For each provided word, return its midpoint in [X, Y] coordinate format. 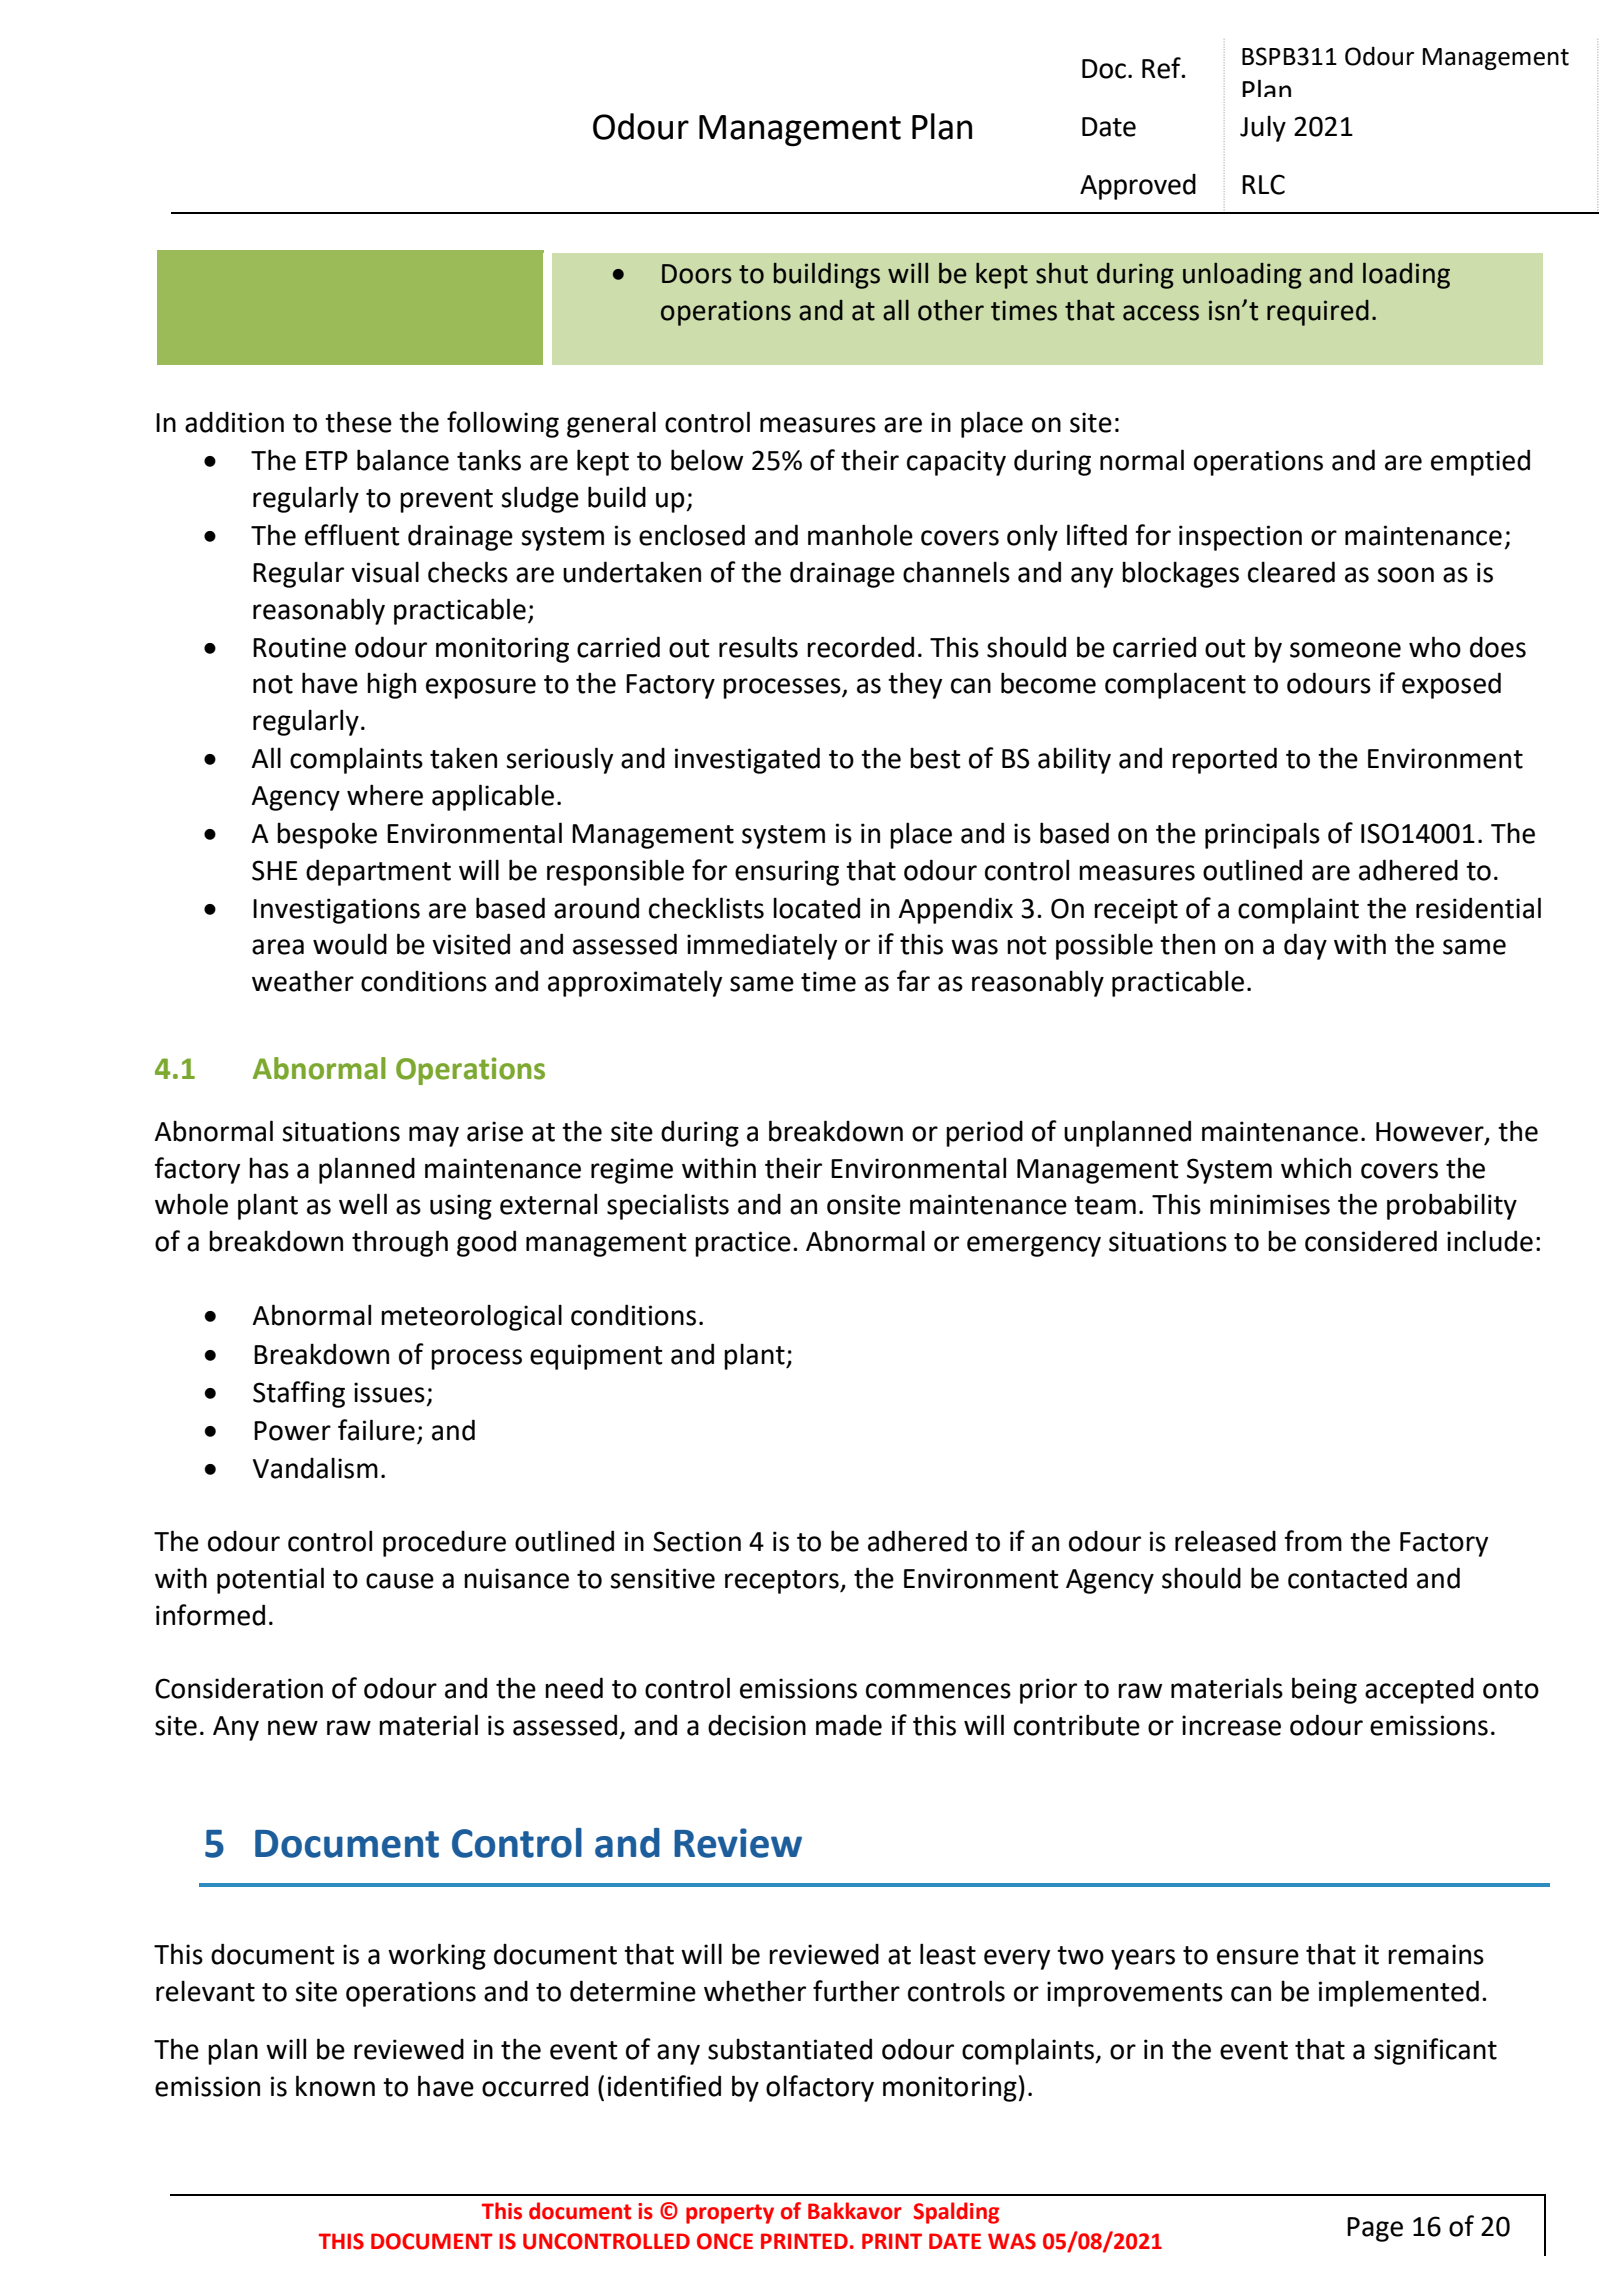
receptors [783, 1582]
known [335, 2086]
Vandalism [315, 1468]
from [1313, 1541]
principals [1262, 835]
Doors [697, 274]
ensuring [787, 873]
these [358, 422]
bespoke [327, 835]
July [1263, 128]
